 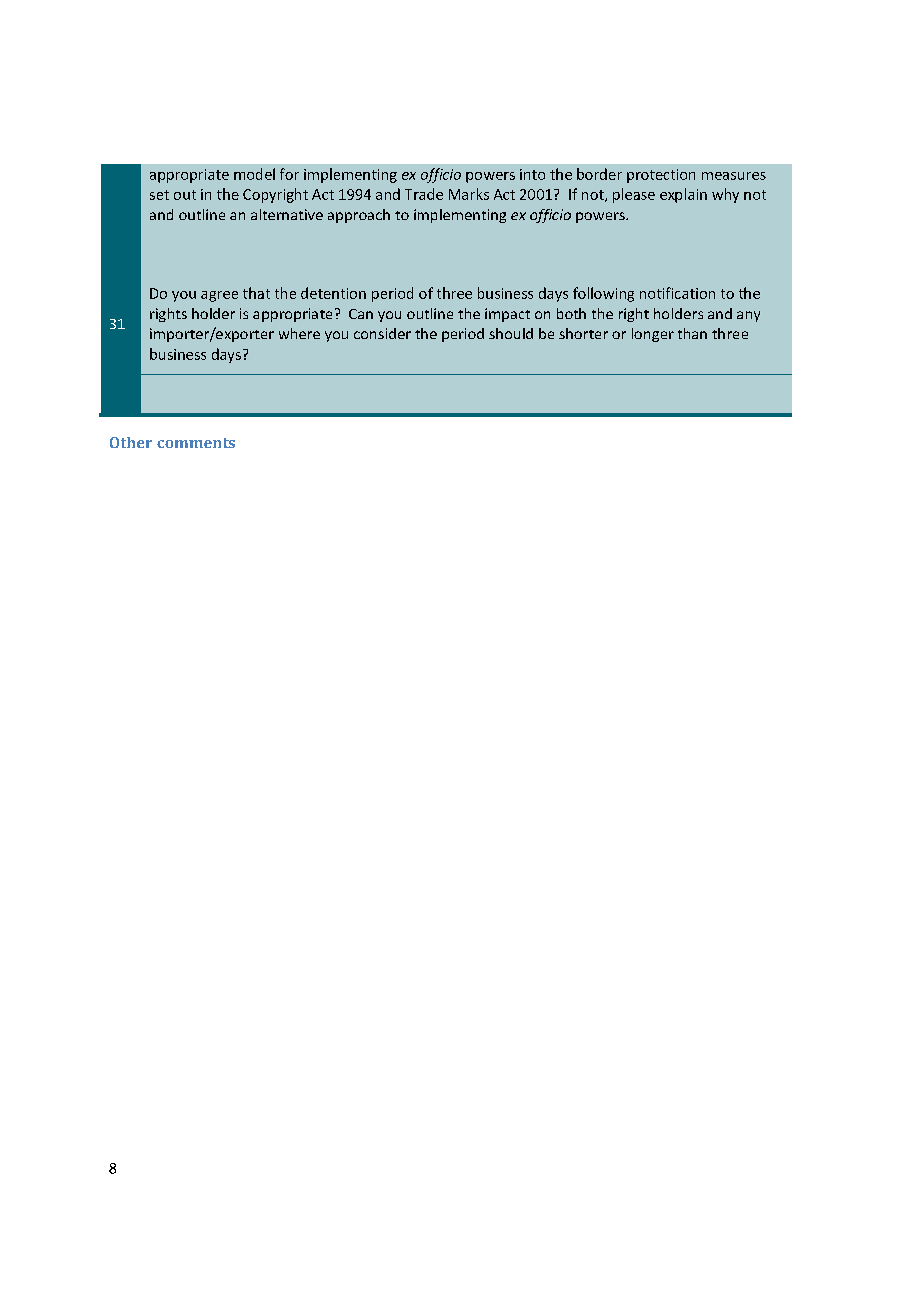 What do you see at coordinates (677, 293) in the image?
I see `notification` at bounding box center [677, 293].
